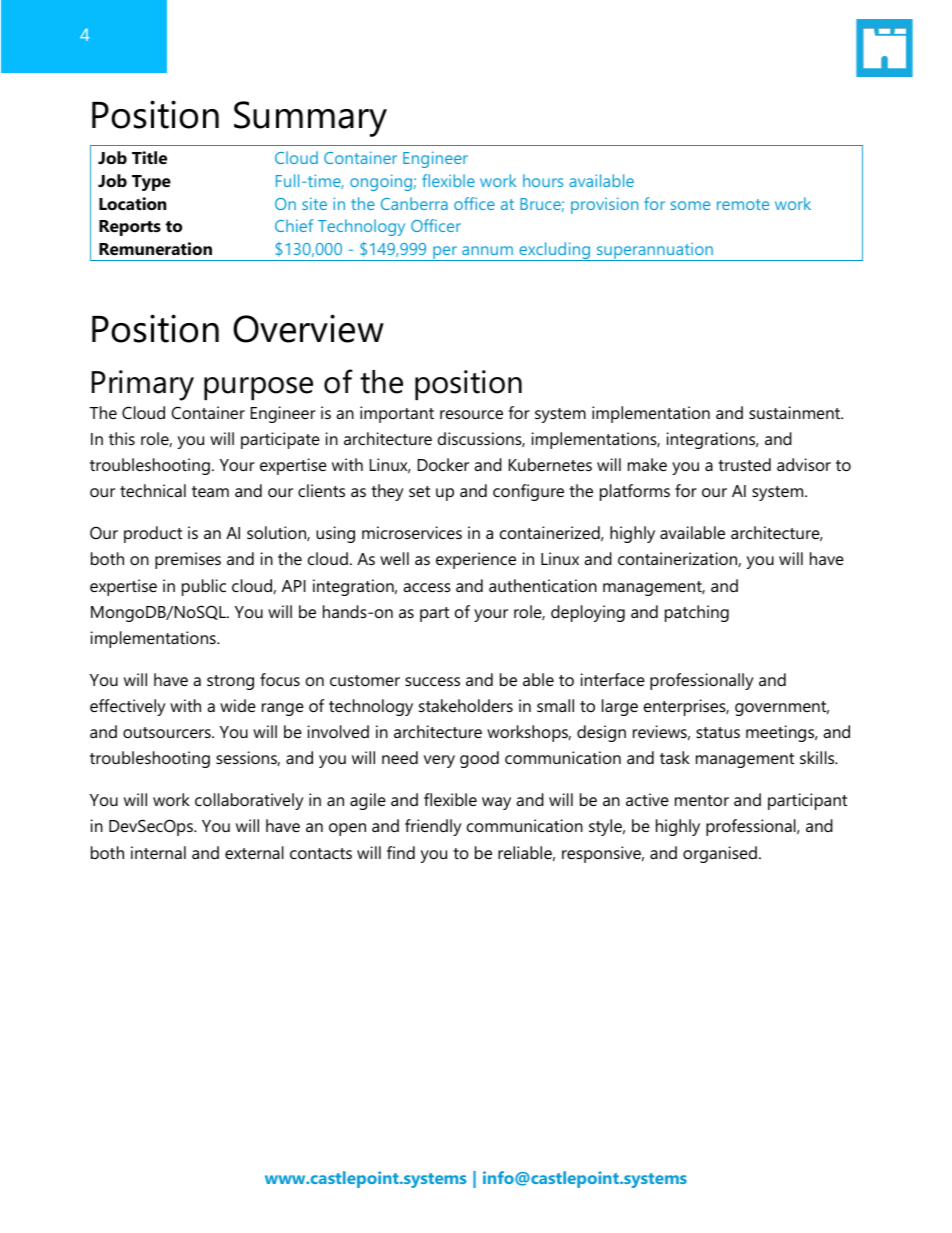  Describe the element at coordinates (158, 852) in the image. I see `internal` at that location.
